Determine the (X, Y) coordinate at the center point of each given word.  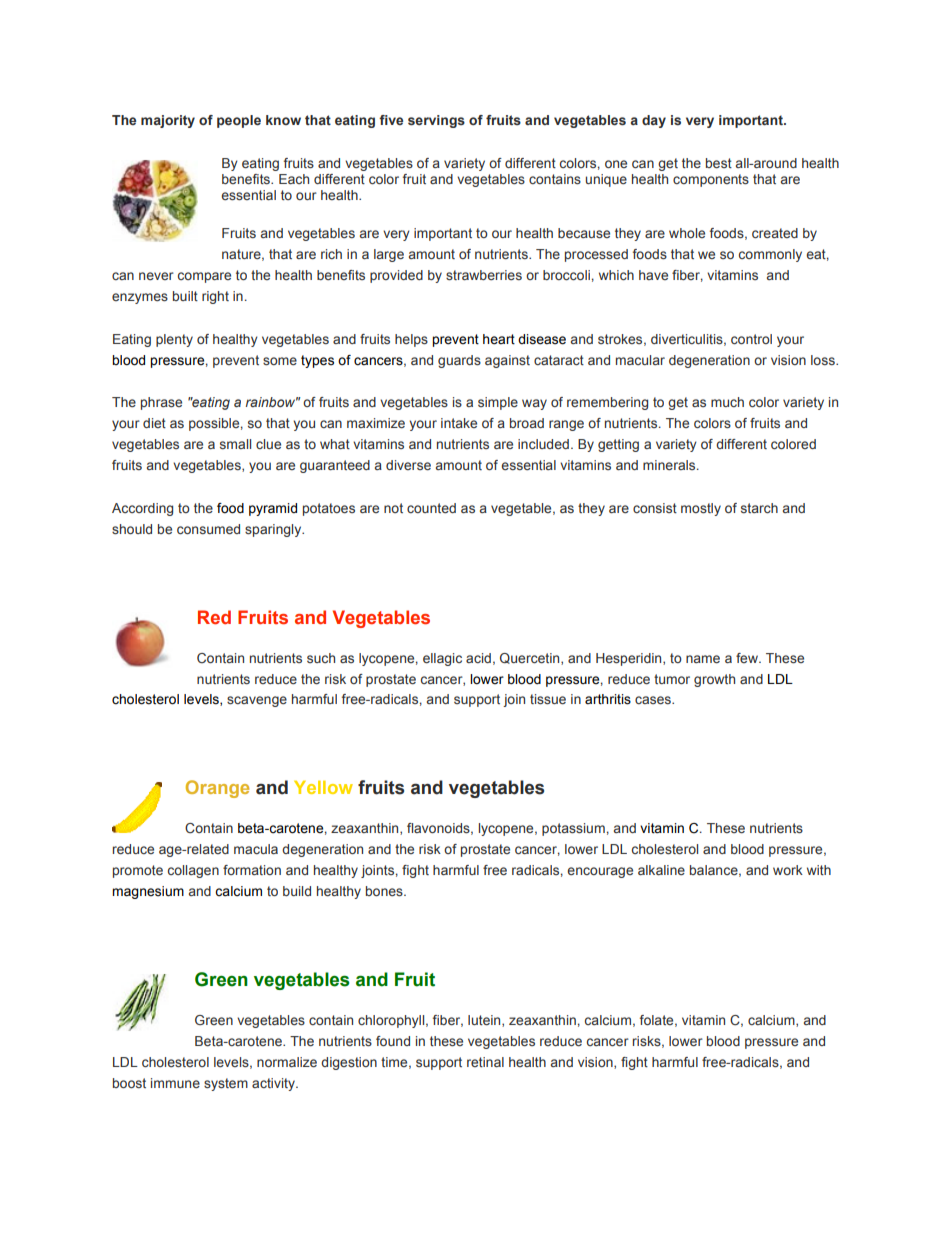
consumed (208, 529)
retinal (485, 1062)
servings (436, 121)
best (719, 163)
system (226, 1084)
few (748, 658)
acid (478, 658)
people (239, 121)
